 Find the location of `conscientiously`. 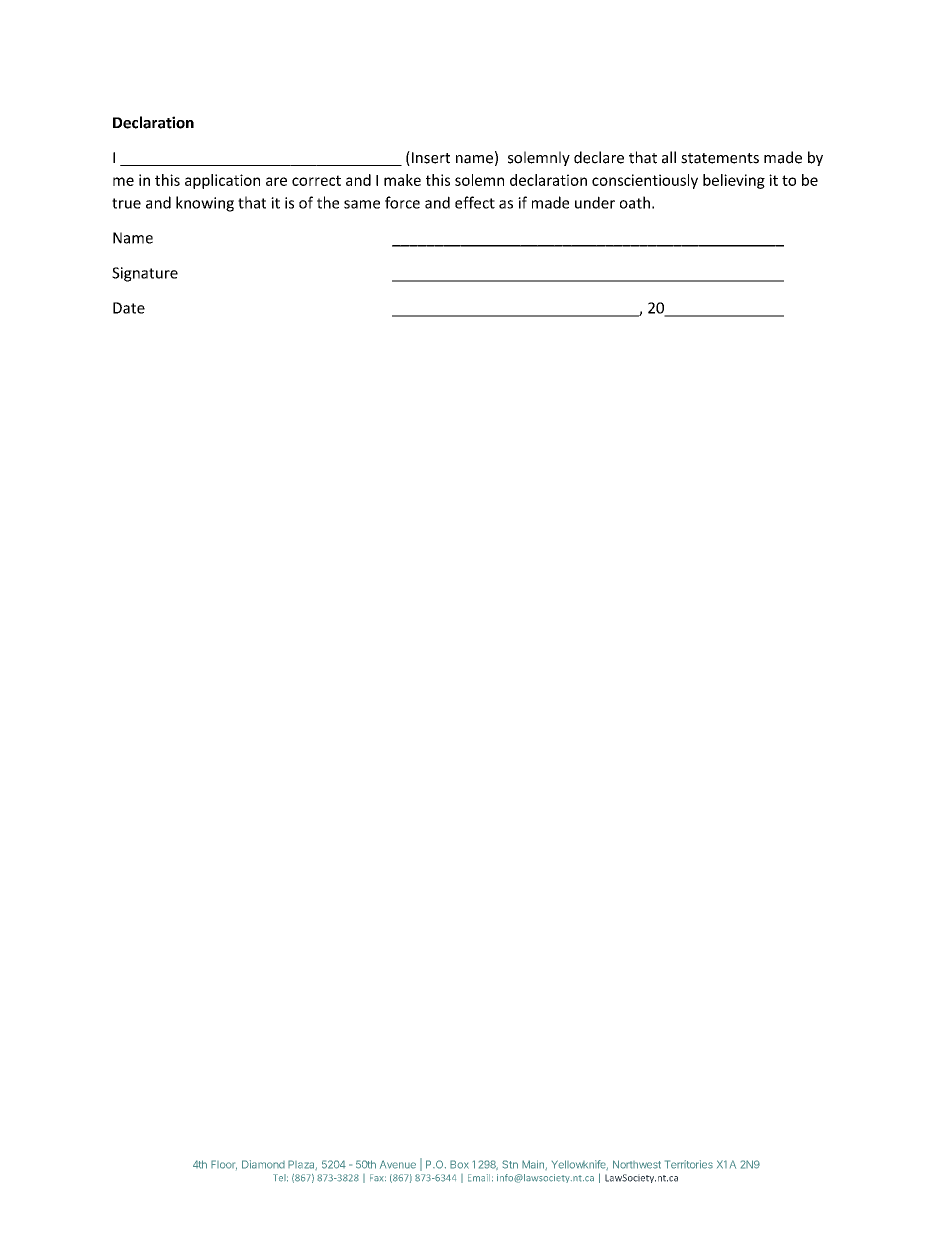

conscientiously is located at coordinates (645, 181).
